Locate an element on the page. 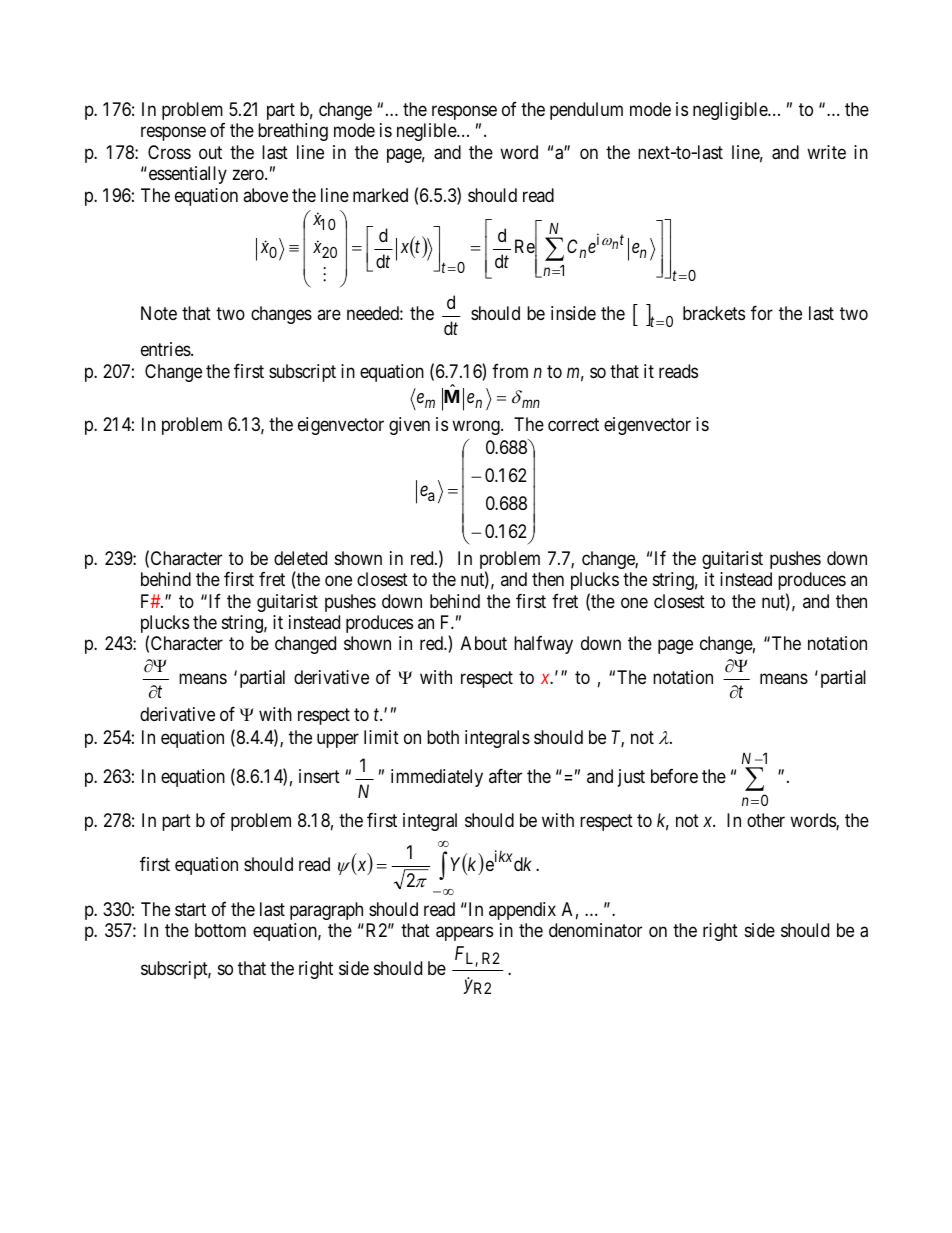 The width and height of the page is (952, 1233). correct is located at coordinates (573, 424).
